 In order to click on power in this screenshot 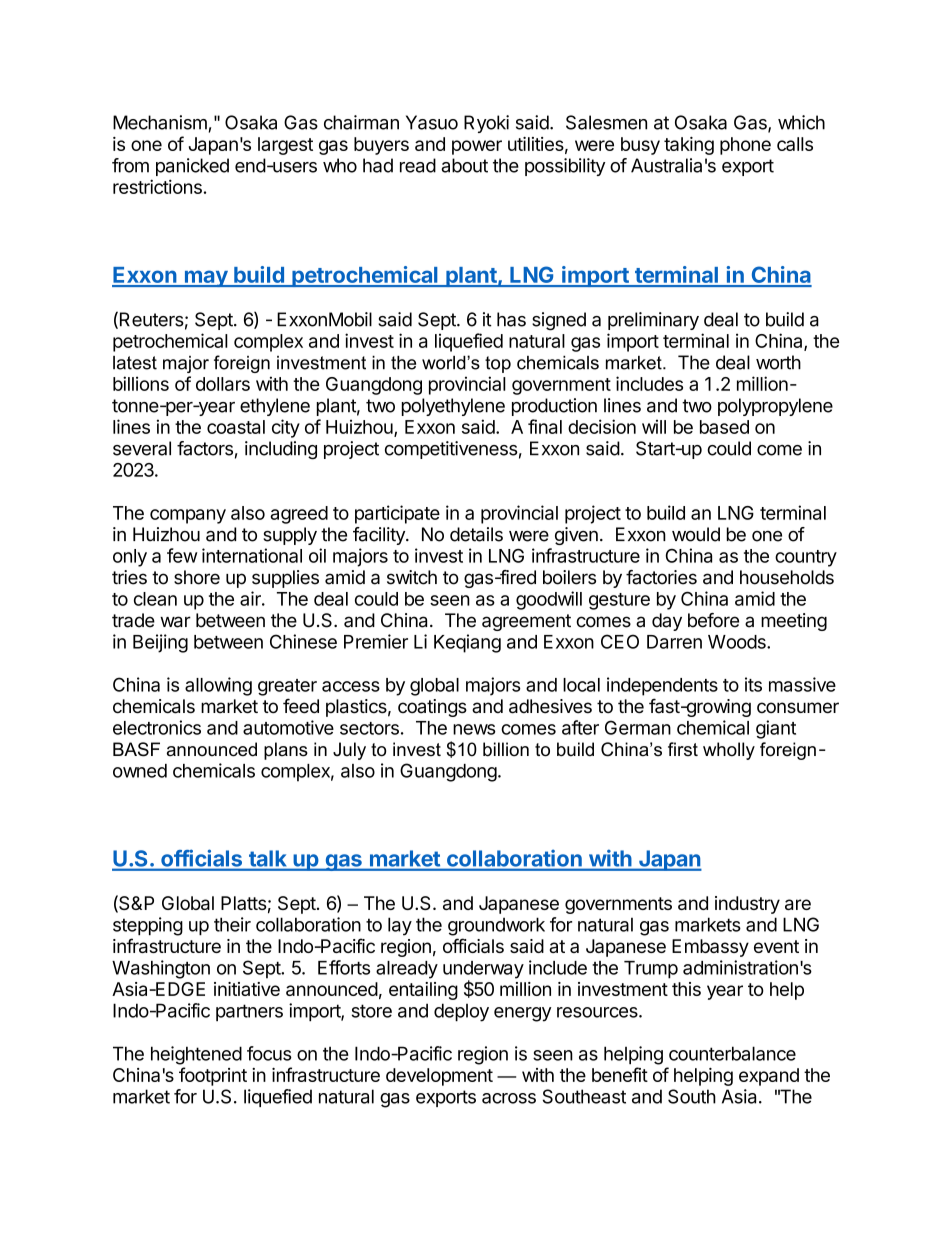, I will do `click(477, 147)`.
